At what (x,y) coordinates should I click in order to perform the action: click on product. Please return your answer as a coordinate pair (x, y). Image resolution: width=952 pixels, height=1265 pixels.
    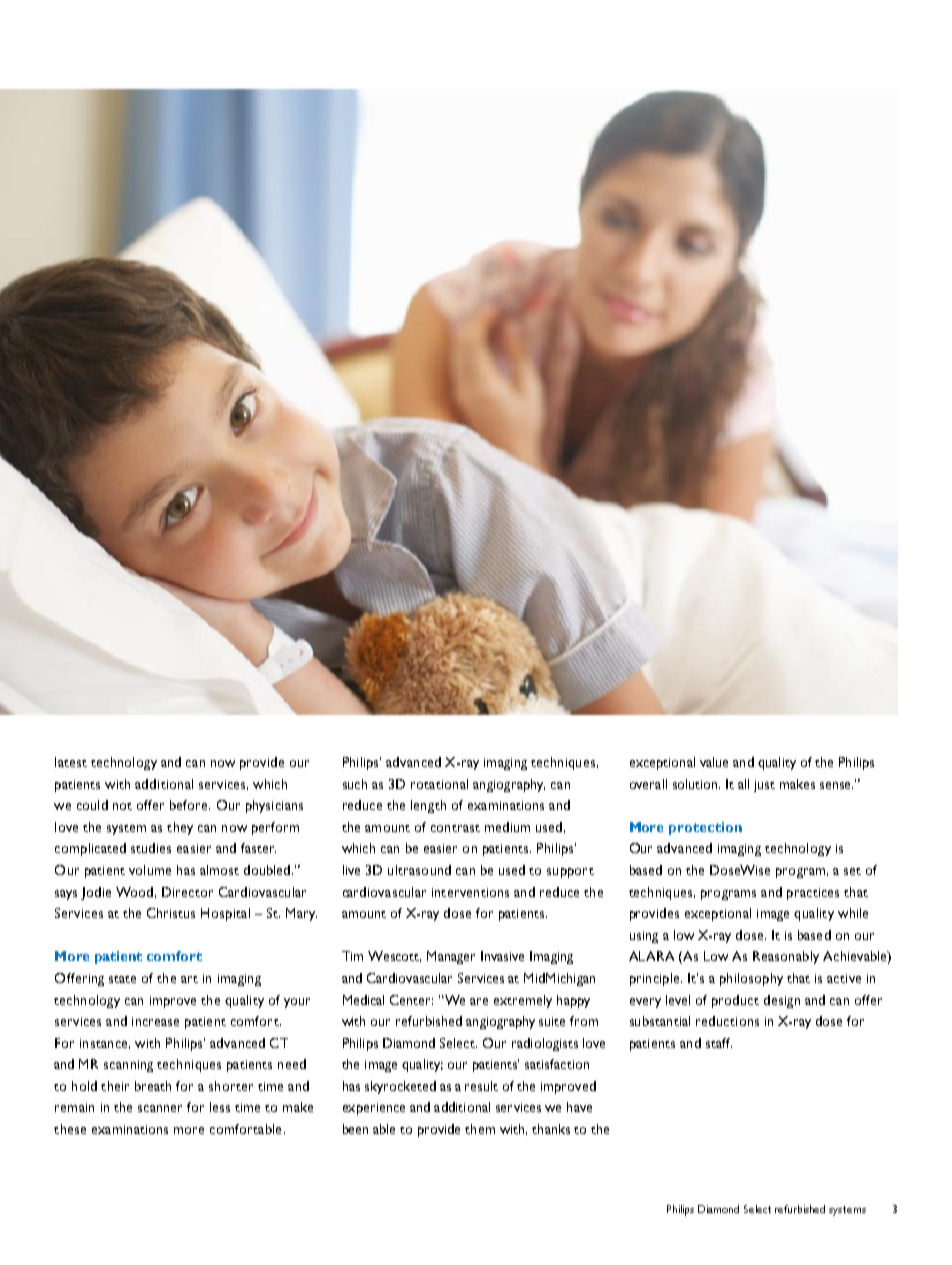
    Looking at the image, I should click on (735, 1001).
